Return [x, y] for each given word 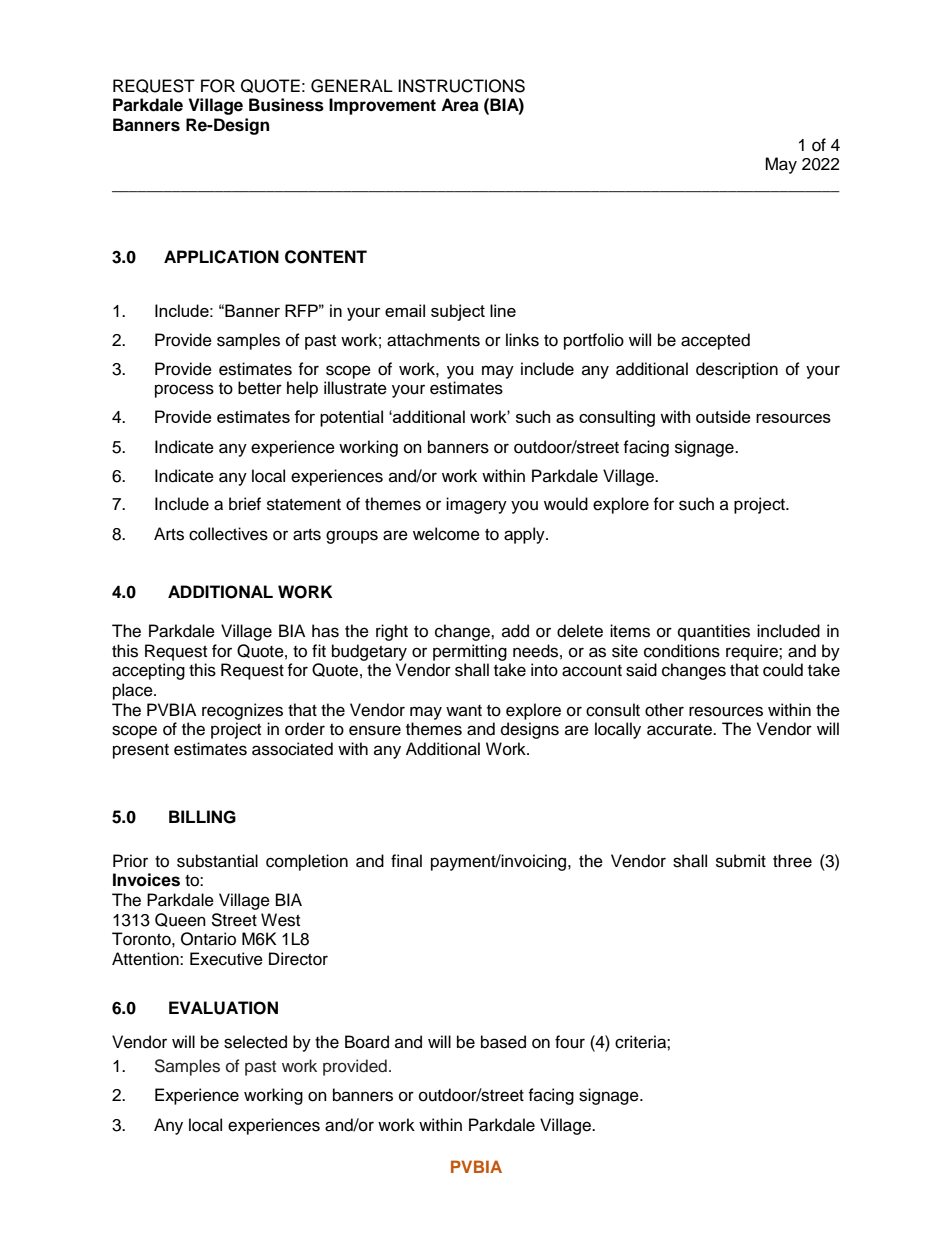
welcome [446, 534]
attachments [433, 340]
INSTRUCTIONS [461, 86]
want [464, 710]
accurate [680, 730]
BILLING [202, 817]
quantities [714, 632]
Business [286, 105]
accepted [715, 341]
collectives [228, 534]
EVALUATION [223, 1008]
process [184, 391]
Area [460, 105]
